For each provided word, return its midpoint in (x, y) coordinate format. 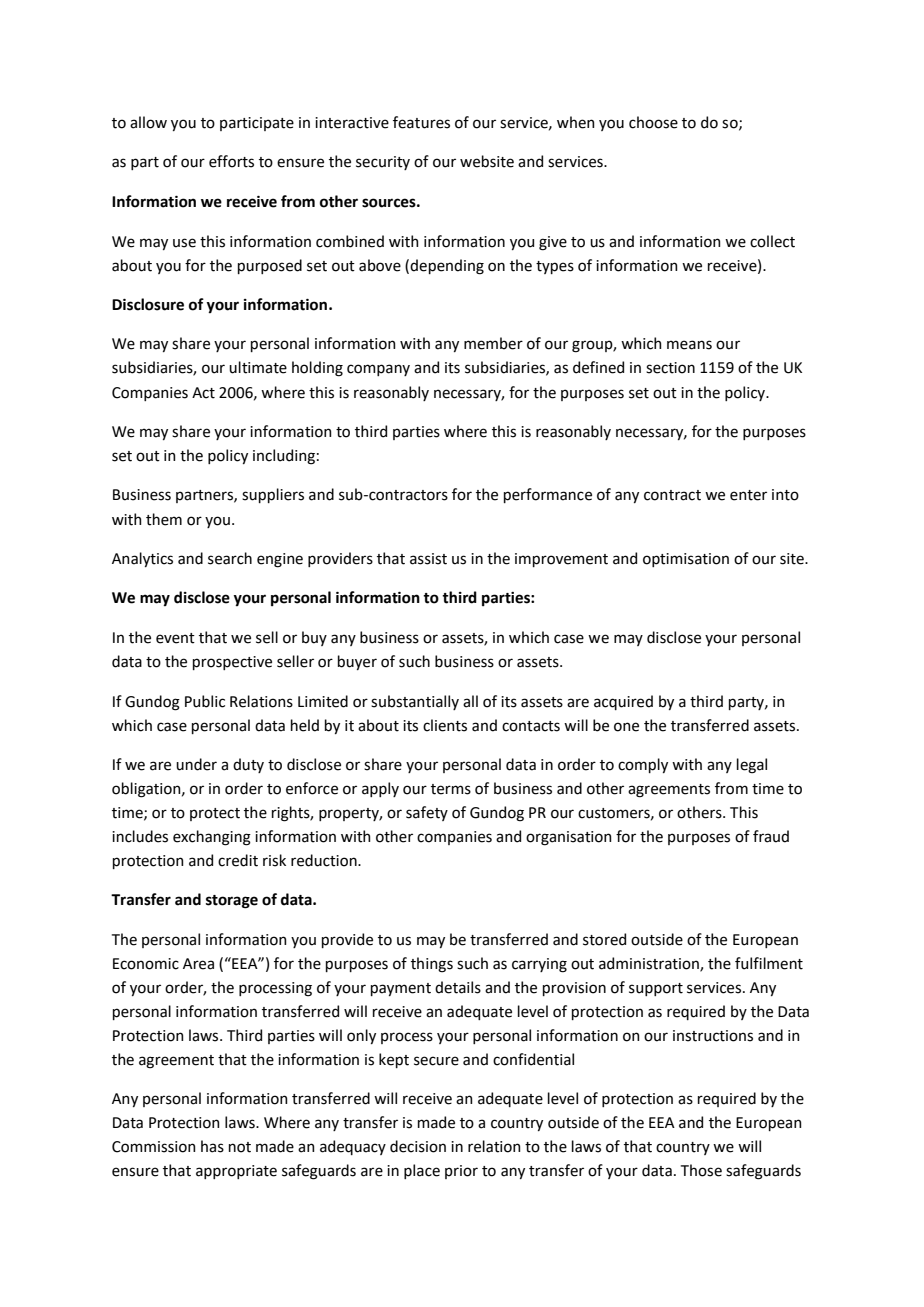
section (670, 368)
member (493, 343)
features (421, 122)
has (212, 1146)
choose (653, 122)
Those (701, 1170)
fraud (771, 836)
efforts (231, 161)
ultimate (258, 367)
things (432, 965)
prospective (232, 663)
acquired (623, 702)
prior (461, 1172)
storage (232, 902)
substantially (415, 702)
